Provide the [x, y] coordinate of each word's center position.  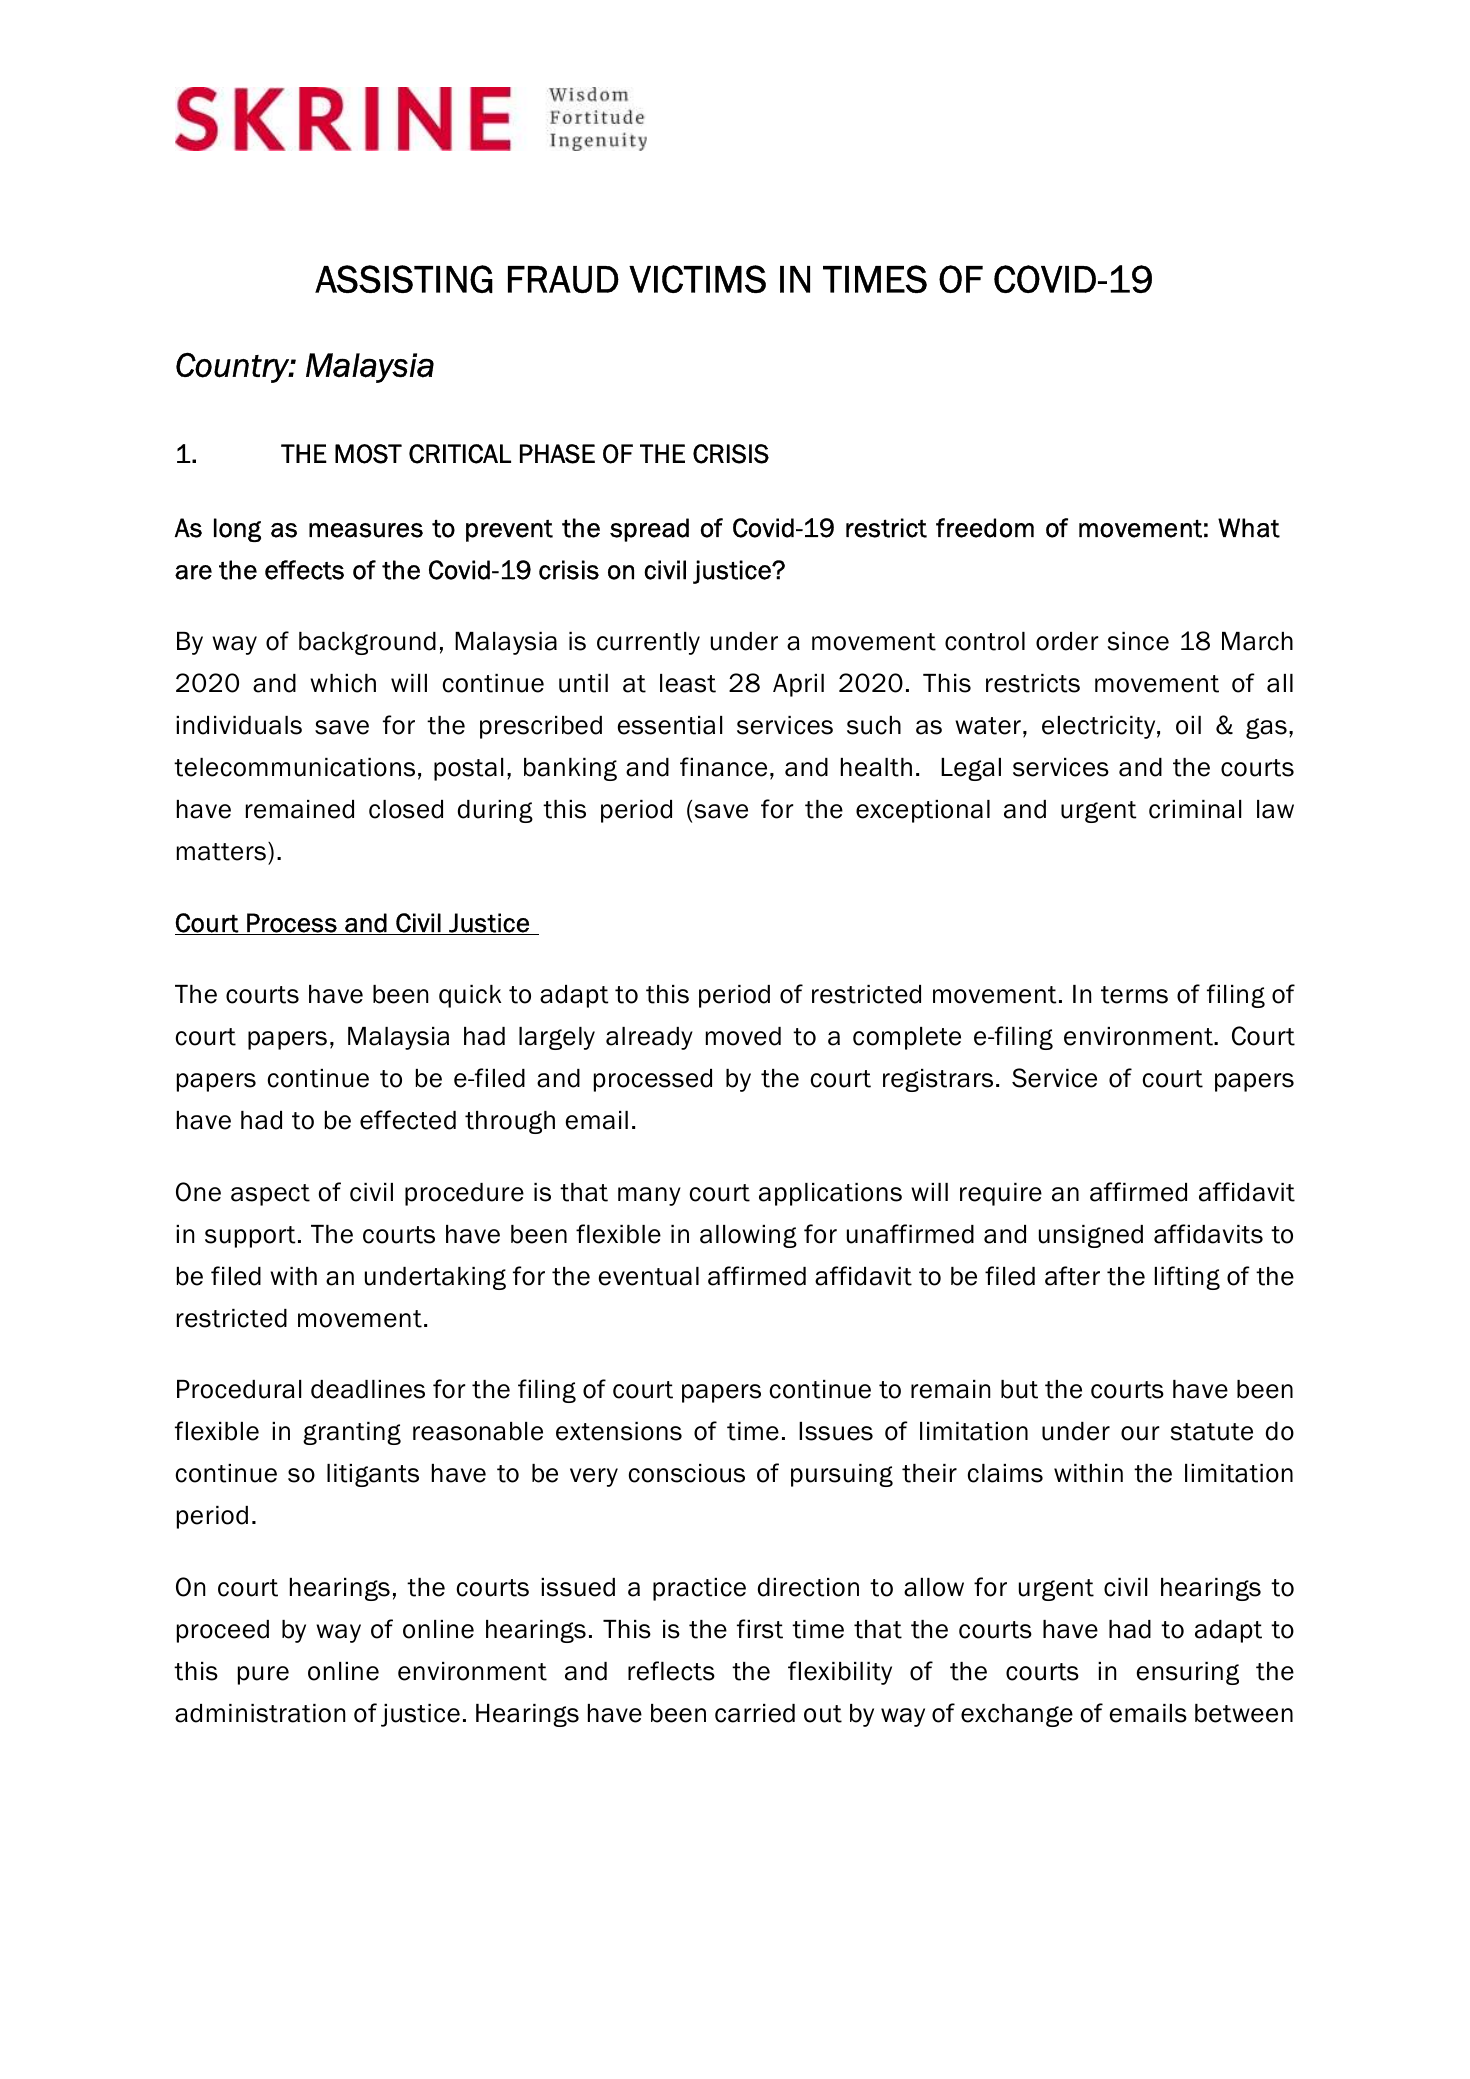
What [1249, 528]
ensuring [1188, 1673]
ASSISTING [404, 279]
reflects [671, 1671]
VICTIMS [697, 279]
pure [263, 1675]
